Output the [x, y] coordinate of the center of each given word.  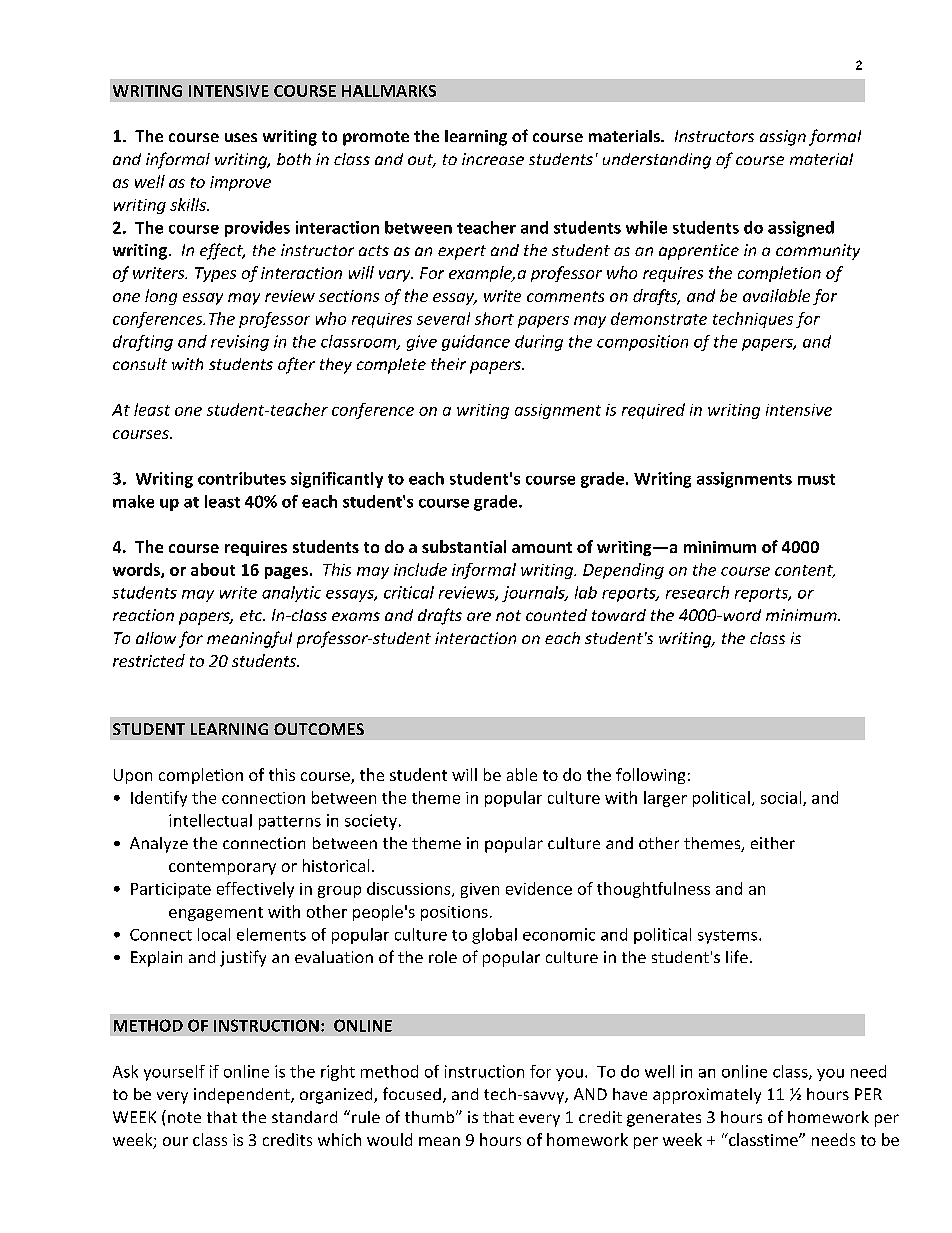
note [184, 1117]
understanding [657, 161]
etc [252, 615]
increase [493, 159]
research [697, 592]
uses [241, 137]
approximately [707, 1096]
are [479, 616]
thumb [431, 1117]
